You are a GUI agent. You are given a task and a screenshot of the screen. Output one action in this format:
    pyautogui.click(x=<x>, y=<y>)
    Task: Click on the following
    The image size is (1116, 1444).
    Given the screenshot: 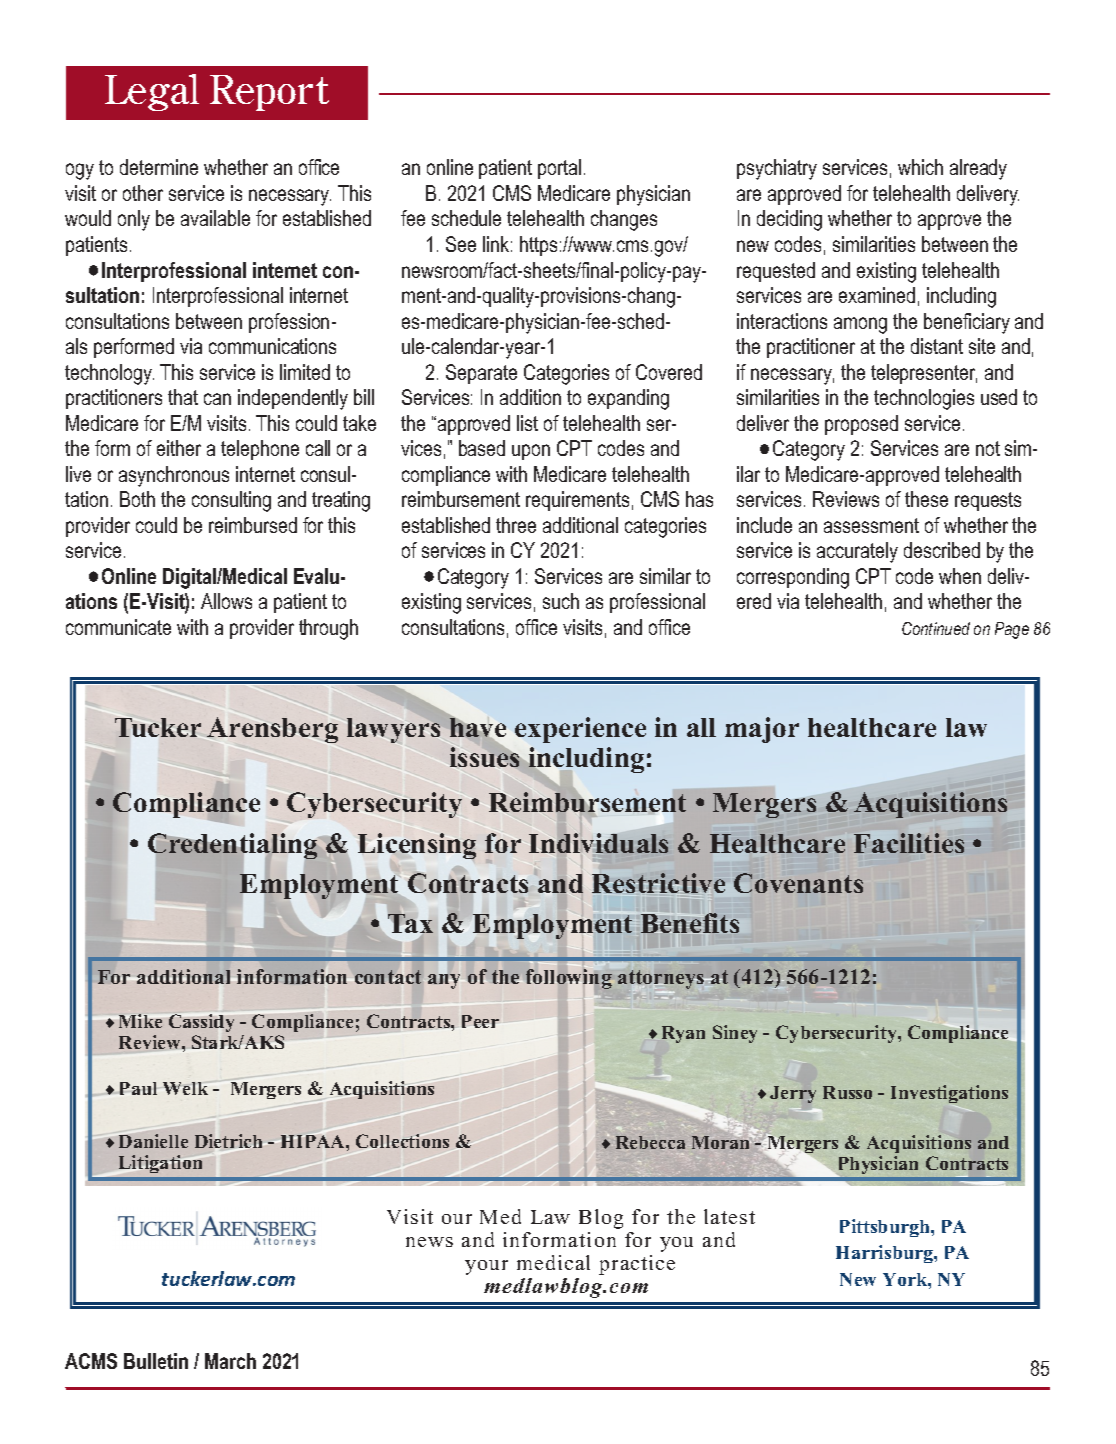 What is the action you would take?
    pyautogui.click(x=569, y=979)
